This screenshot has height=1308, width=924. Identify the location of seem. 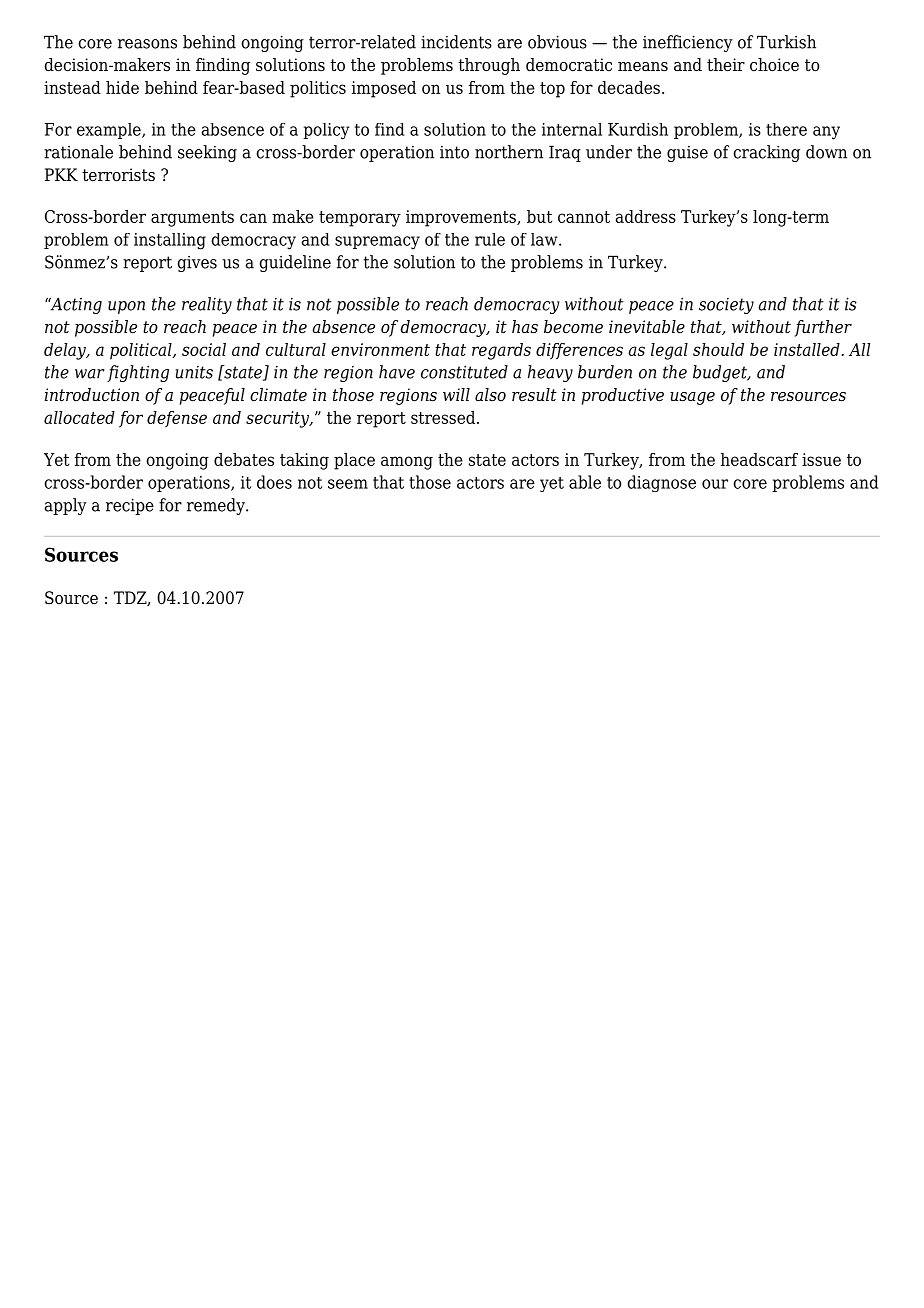
(348, 484).
